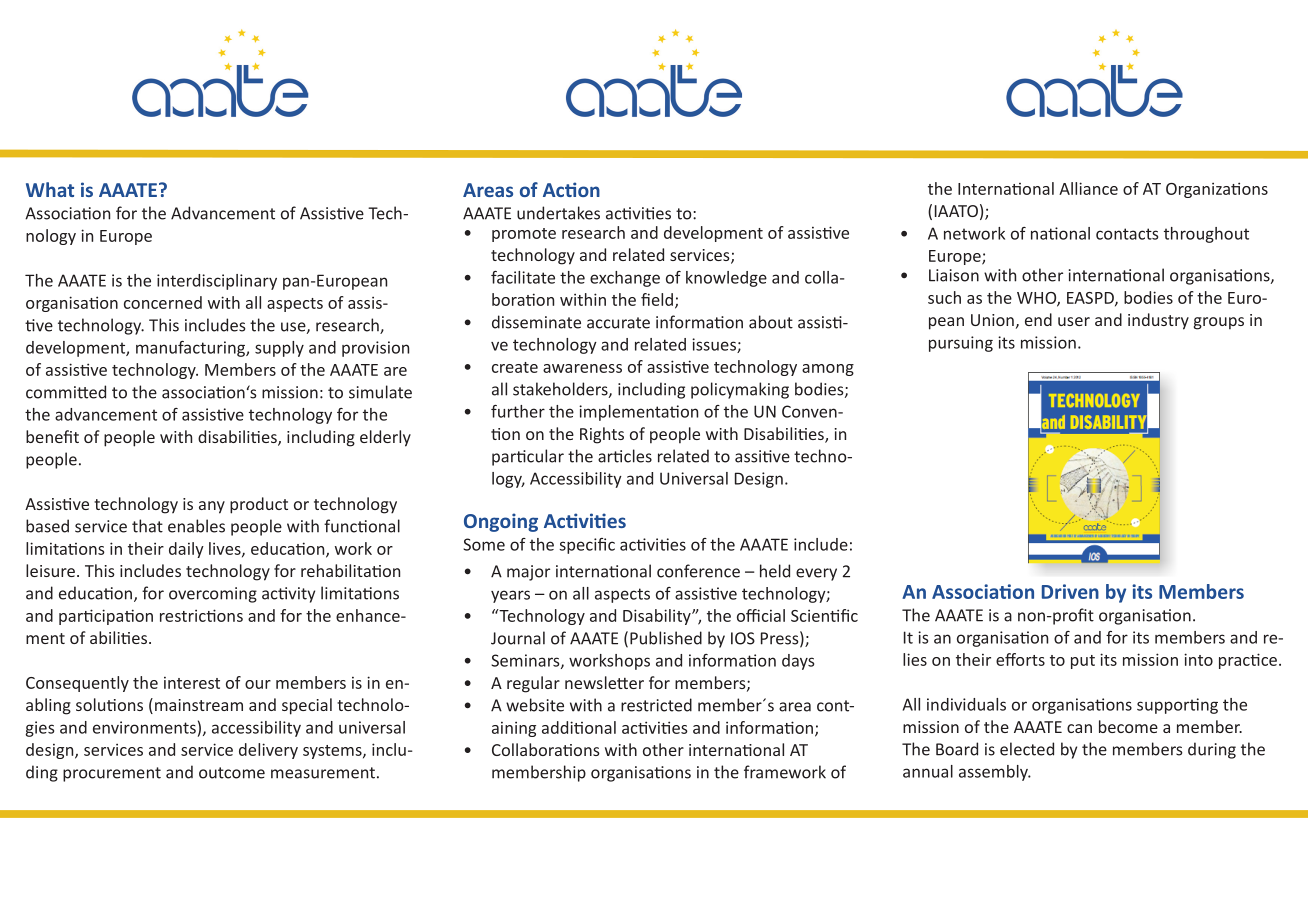 The width and height of the screenshot is (1308, 924). Describe the element at coordinates (1088, 188) in the screenshot. I see `Alliance` at that location.
